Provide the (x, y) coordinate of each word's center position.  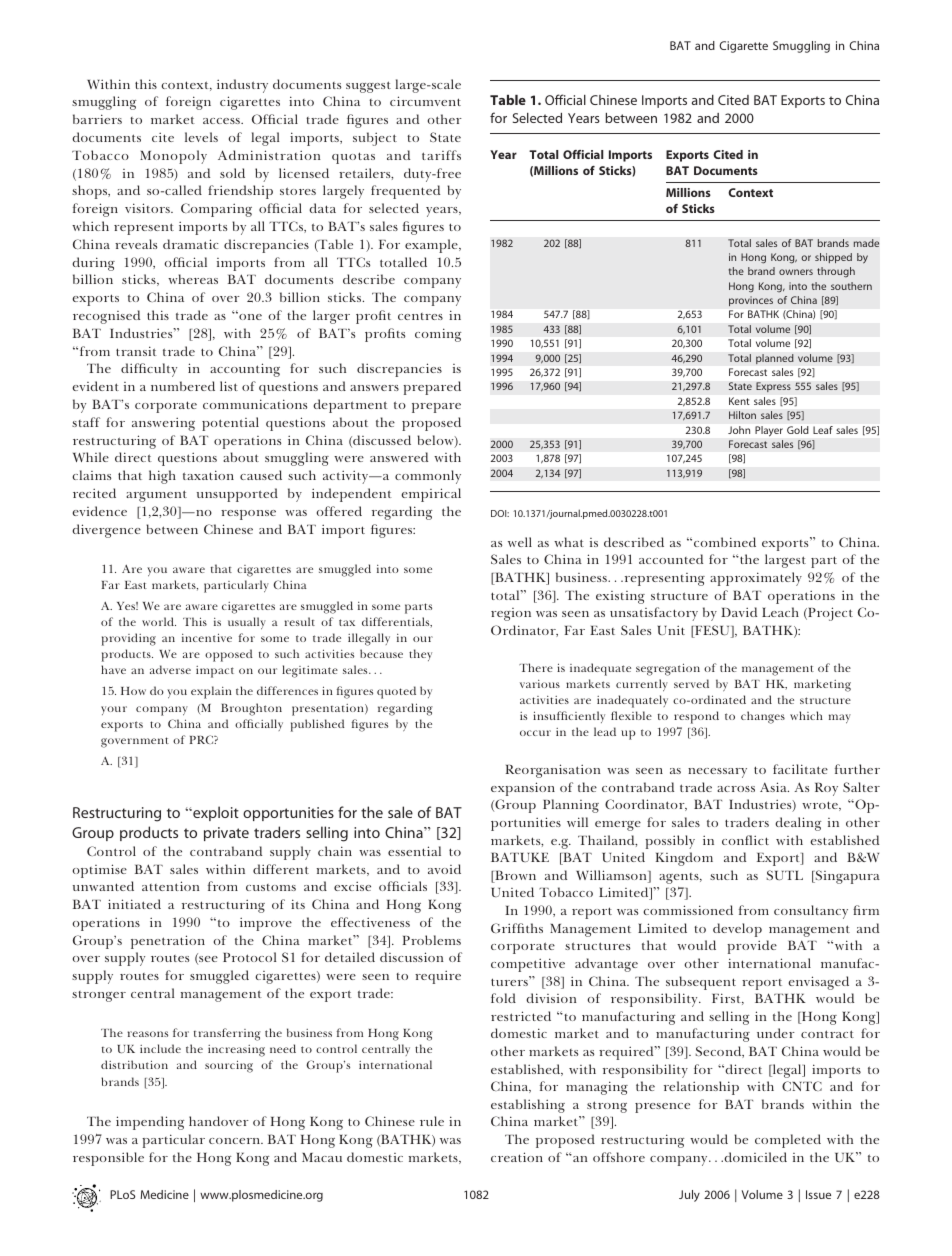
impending (150, 1123)
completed (788, 1141)
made (866, 243)
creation (517, 1157)
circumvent (425, 101)
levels (201, 137)
